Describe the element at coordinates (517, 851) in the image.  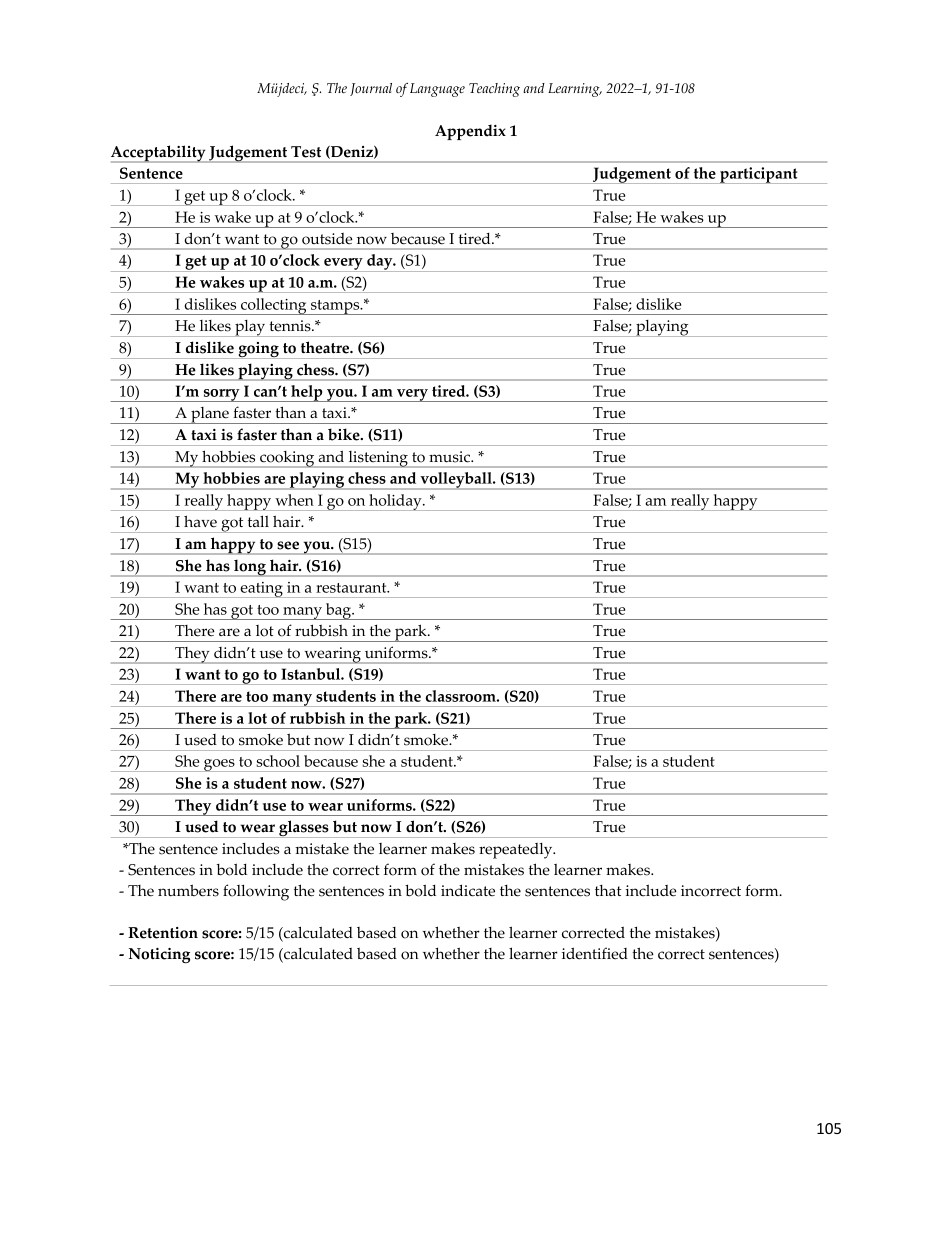
I see `repeatedly` at that location.
